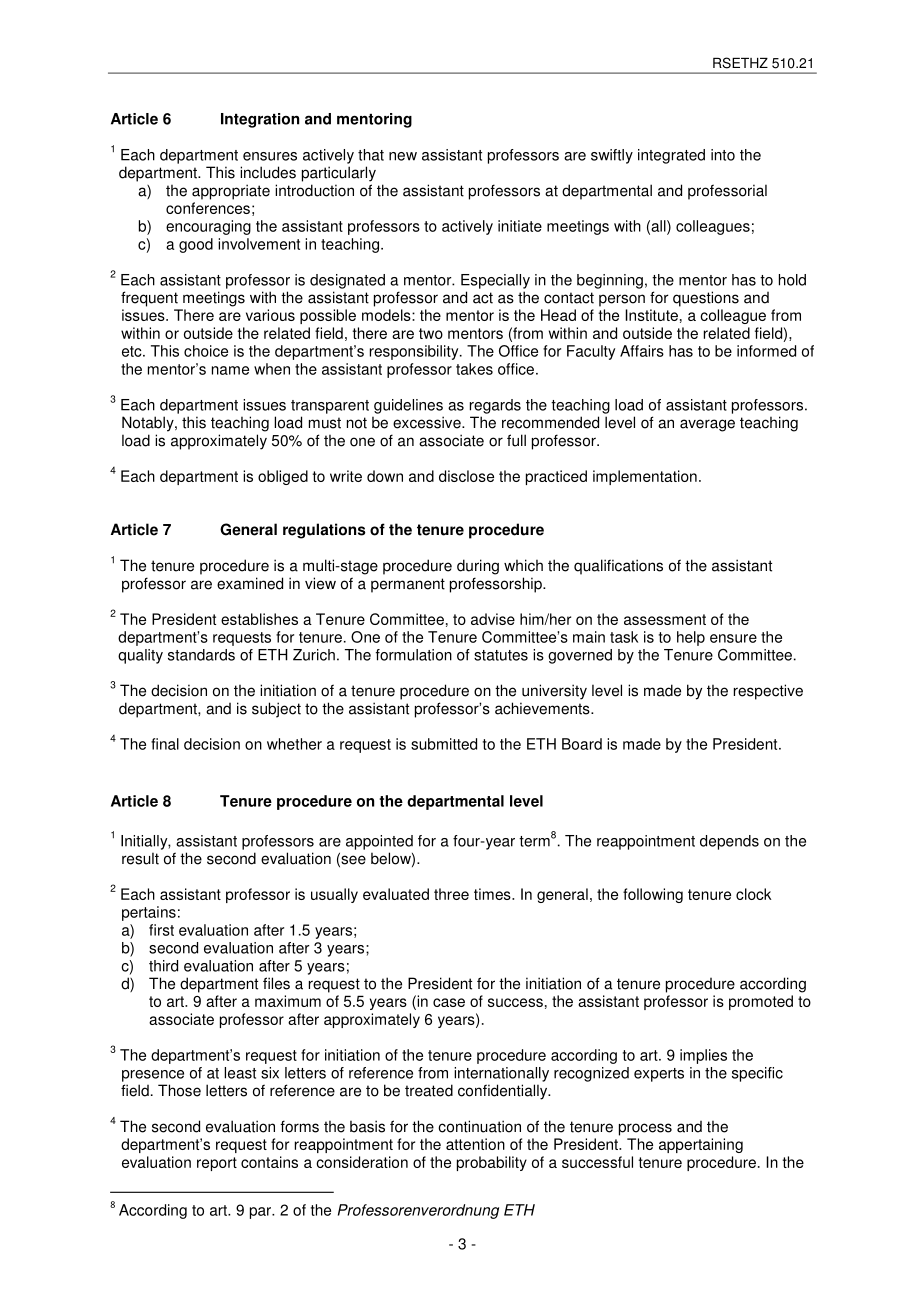 This image has width=924, height=1308. What do you see at coordinates (479, 1126) in the image?
I see `continuation` at bounding box center [479, 1126].
